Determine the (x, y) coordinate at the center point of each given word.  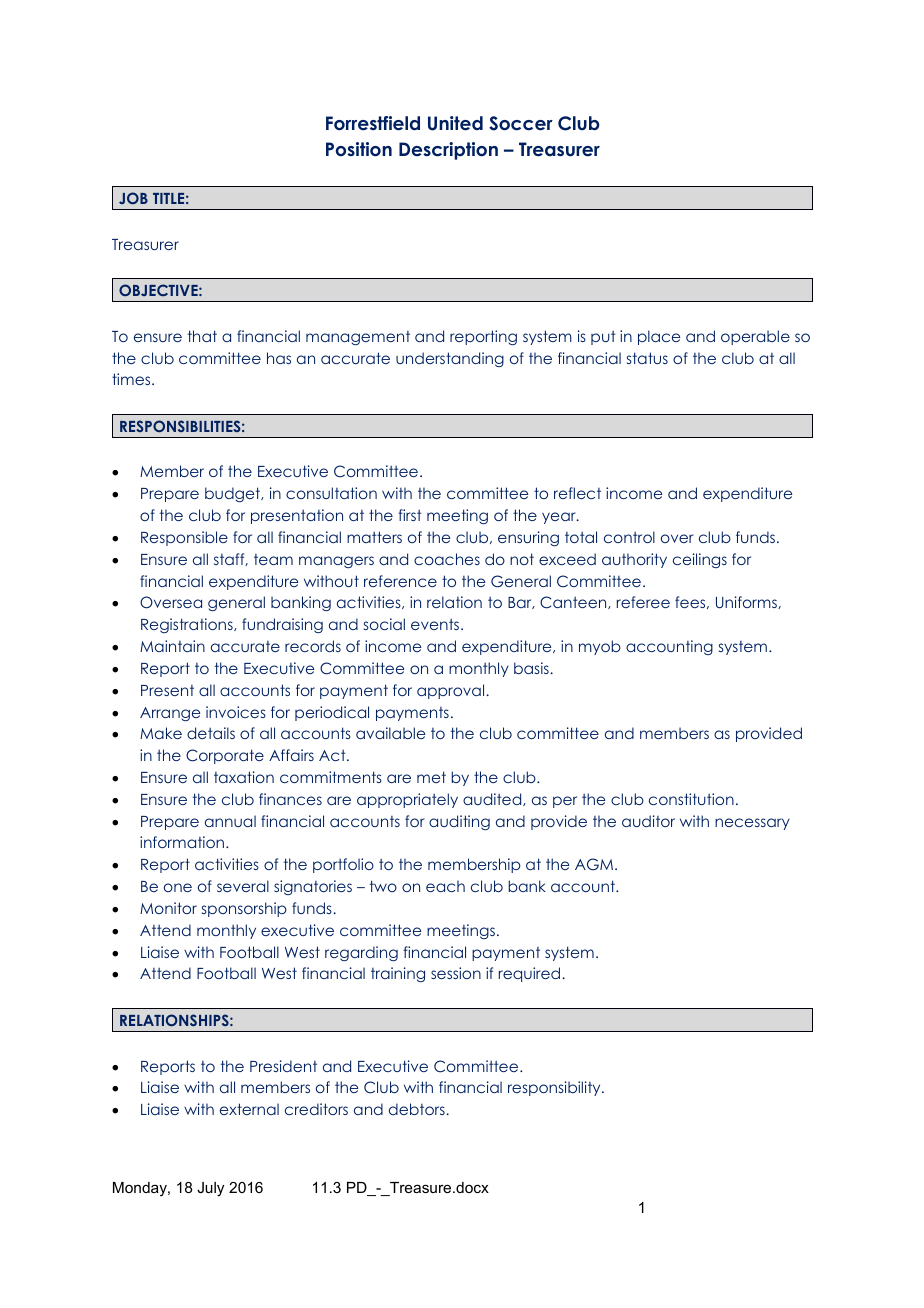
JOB (133, 198)
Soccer (521, 123)
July (210, 1189)
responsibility (555, 1088)
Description (448, 151)
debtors (418, 1109)
